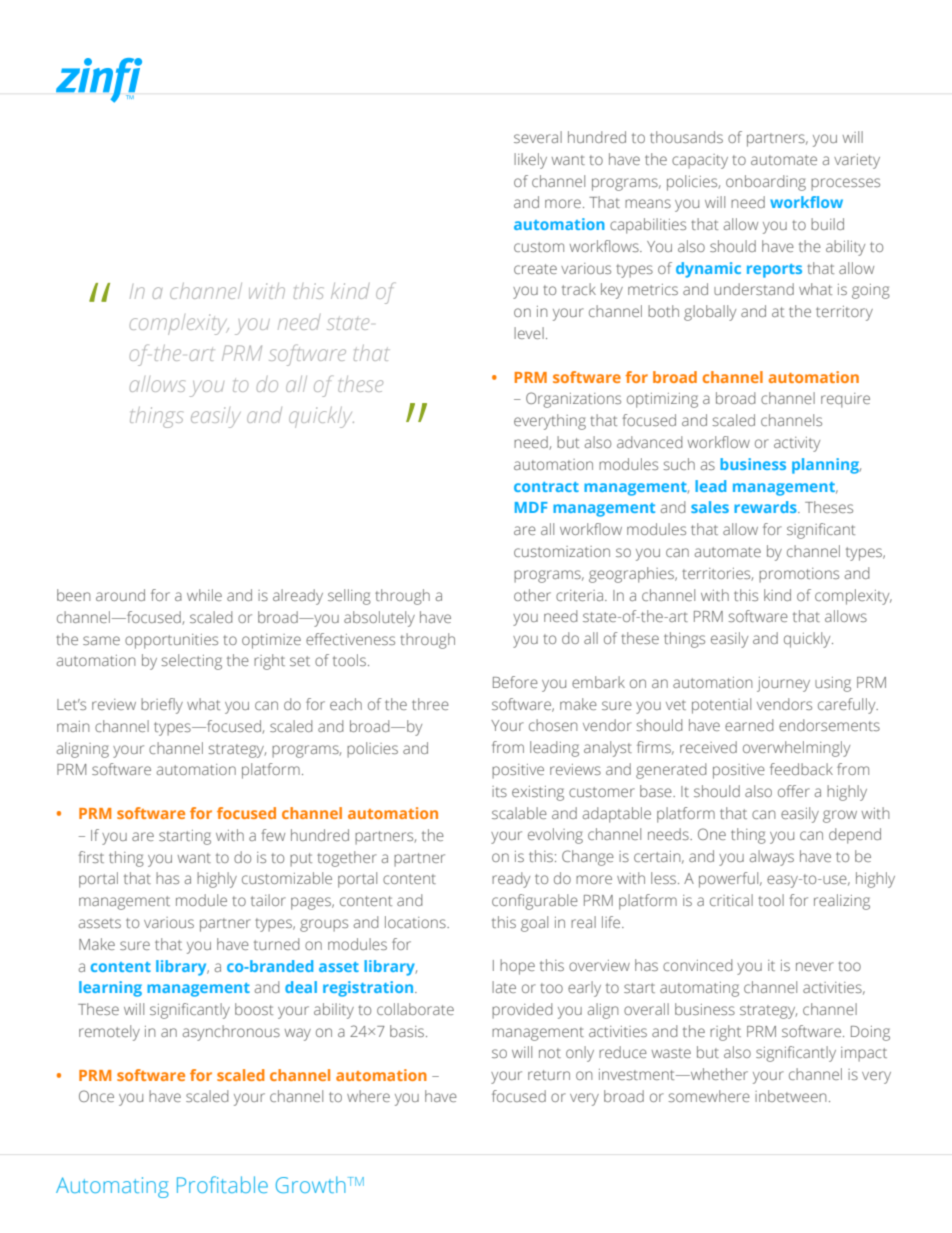  I want to click on journey, so click(783, 684).
